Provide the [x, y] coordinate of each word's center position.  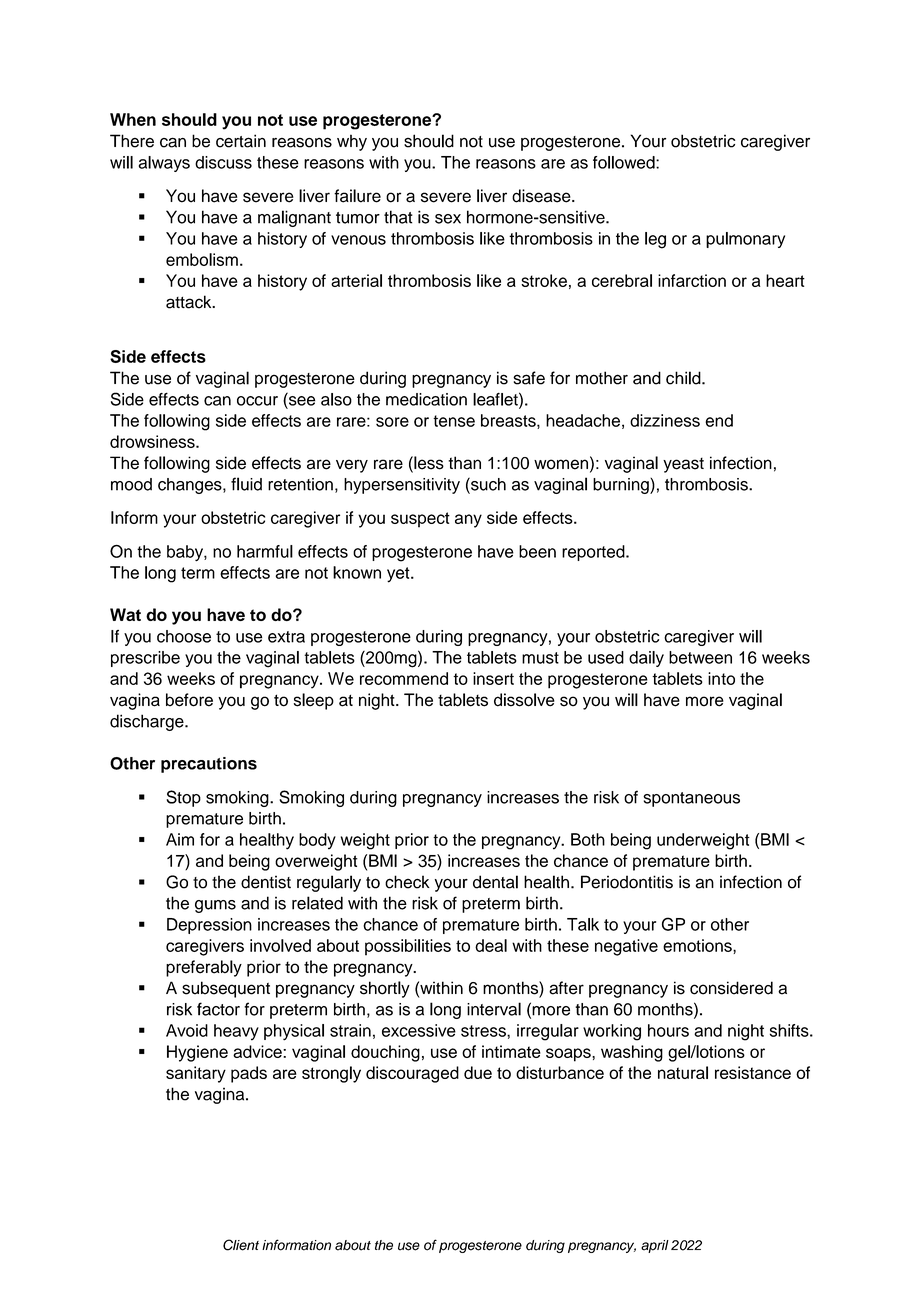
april [655, 1246]
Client [241, 1245]
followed [625, 162]
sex [448, 219]
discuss [223, 162]
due [478, 1072]
